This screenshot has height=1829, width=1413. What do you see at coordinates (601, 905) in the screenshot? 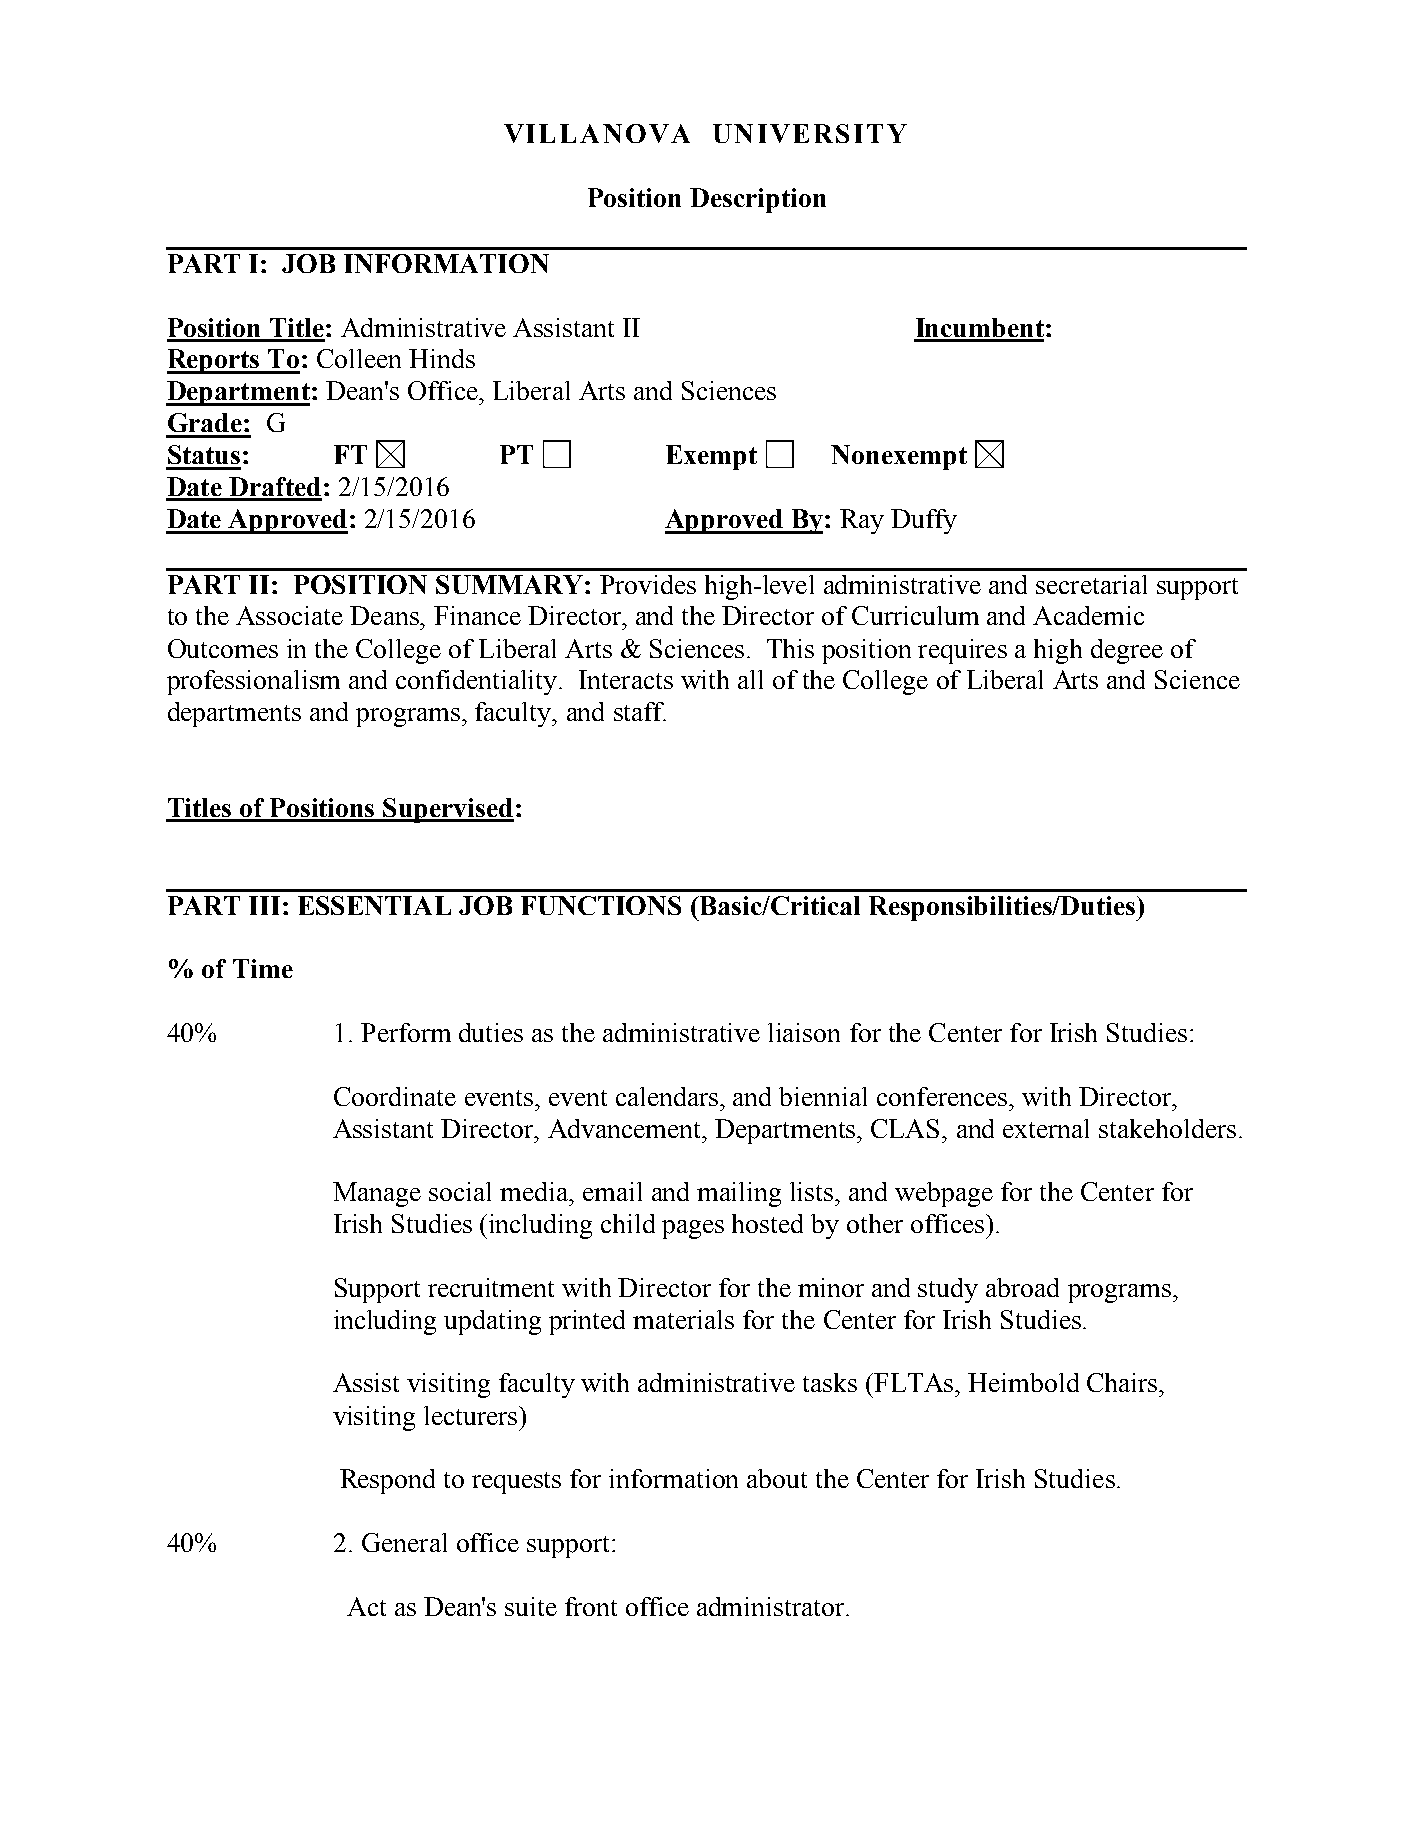
I see `FUNCTIONS` at bounding box center [601, 905].
